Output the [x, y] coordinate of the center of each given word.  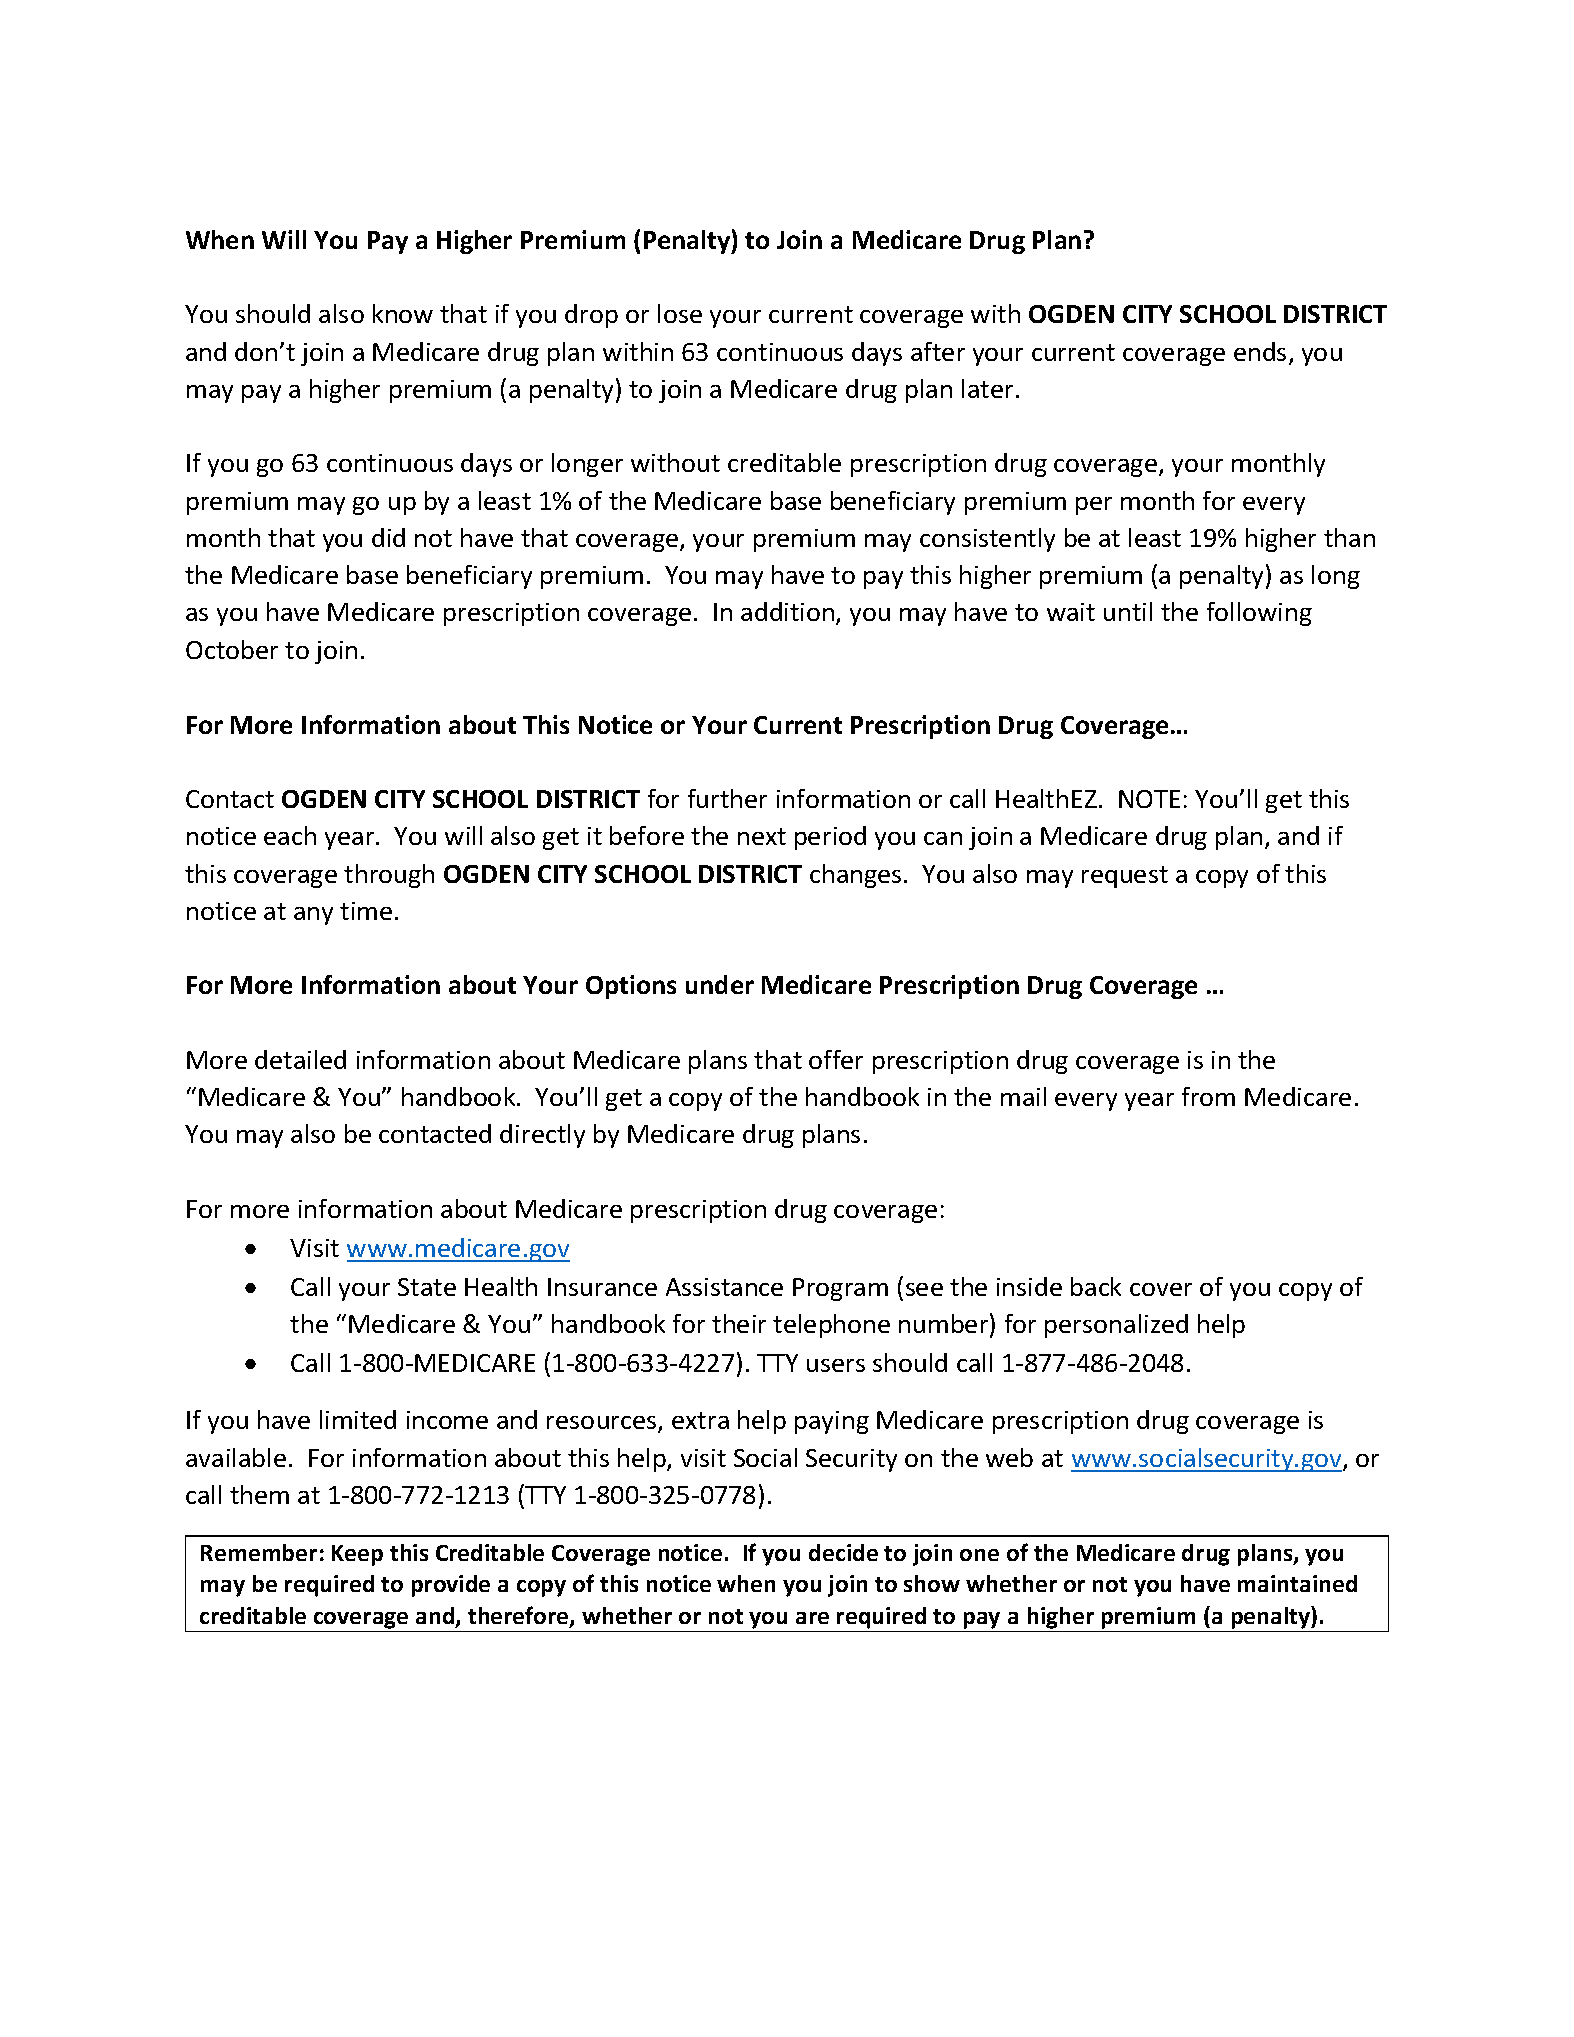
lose [680, 313]
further [727, 798]
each [290, 835]
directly [542, 1136]
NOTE [1149, 799]
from [1208, 1096]
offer [836, 1059]
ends [1260, 351]
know [403, 313]
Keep [357, 1555]
